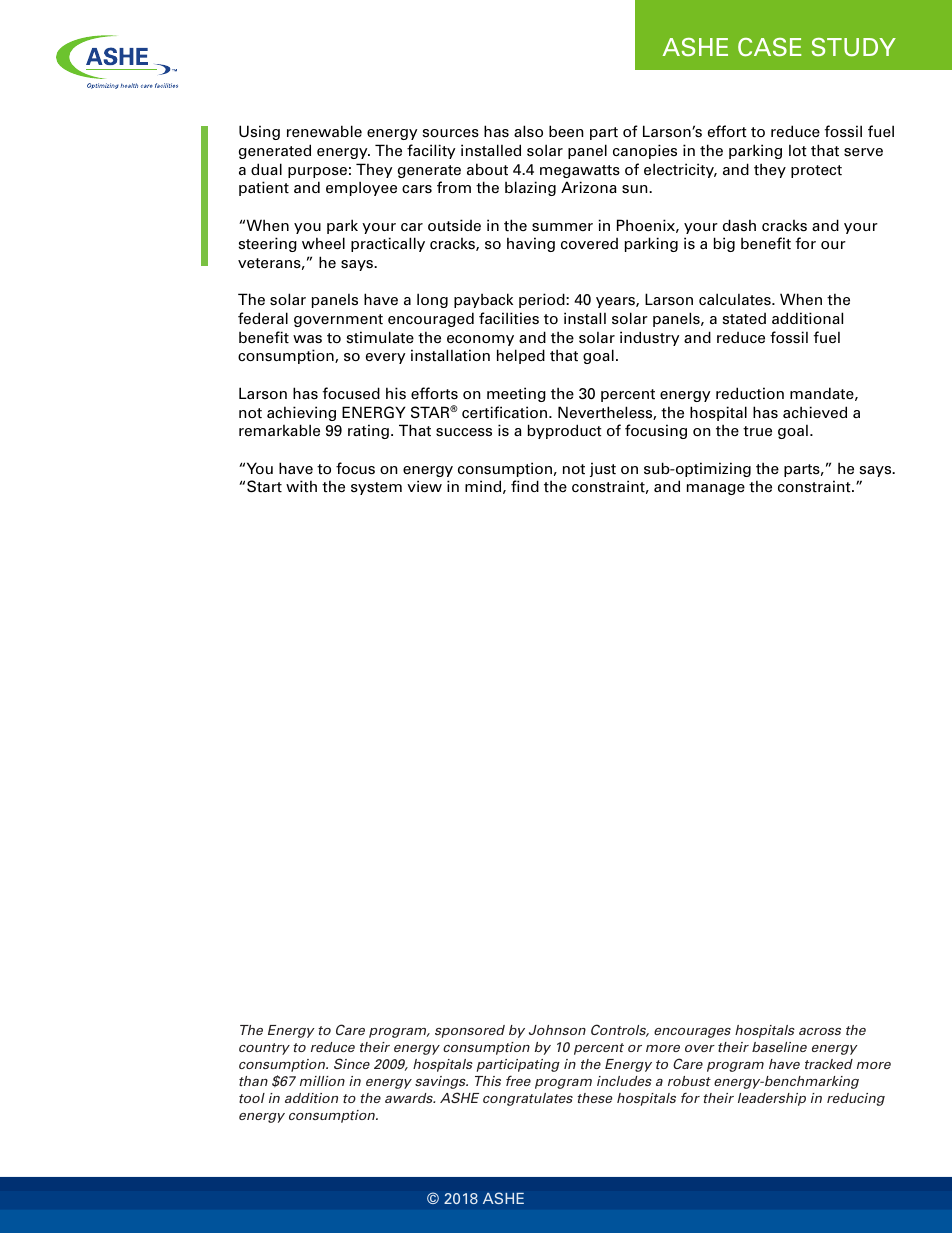  Describe the element at coordinates (566, 131) in the document. I see `been` at that location.
